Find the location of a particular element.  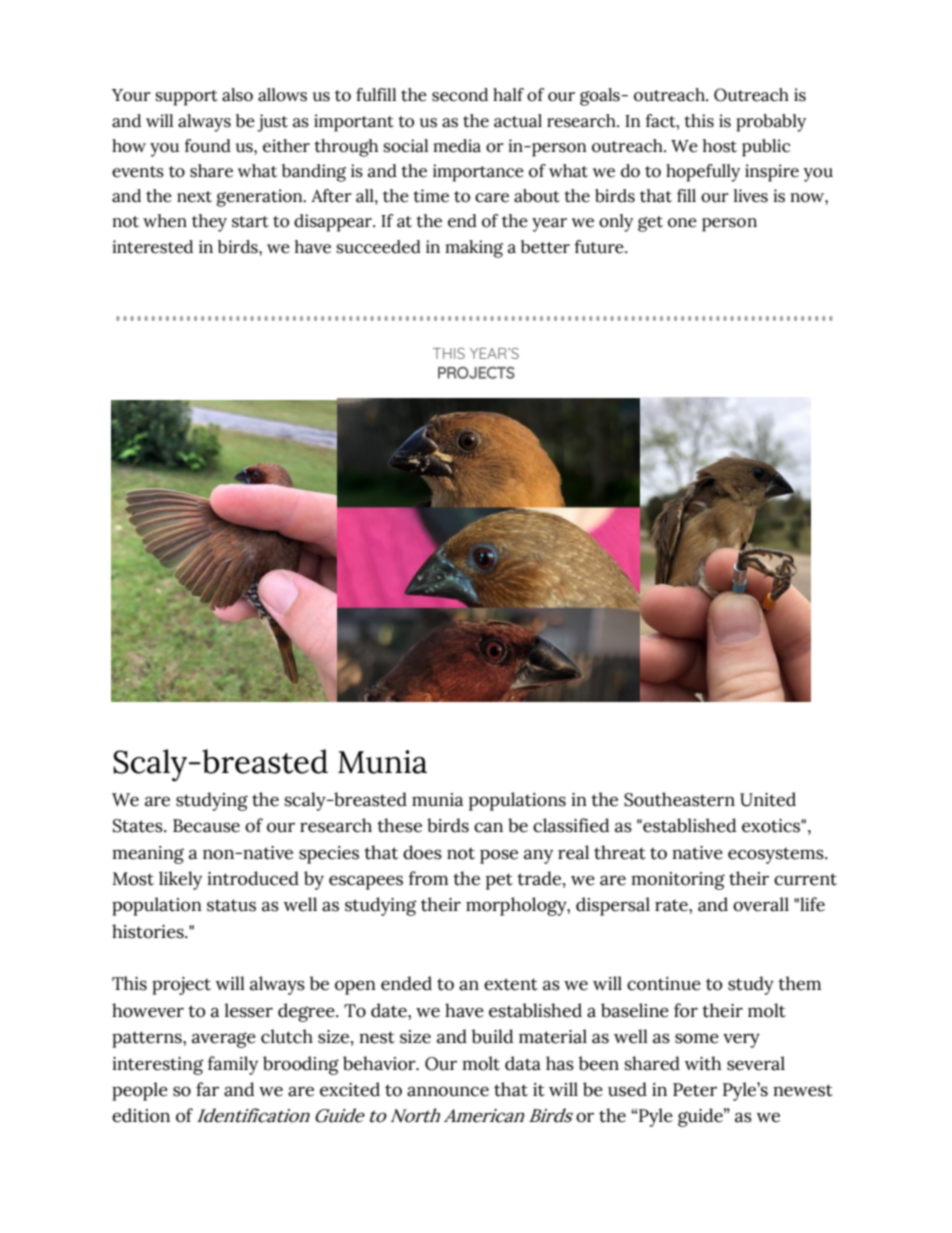

host is located at coordinates (720, 146).
